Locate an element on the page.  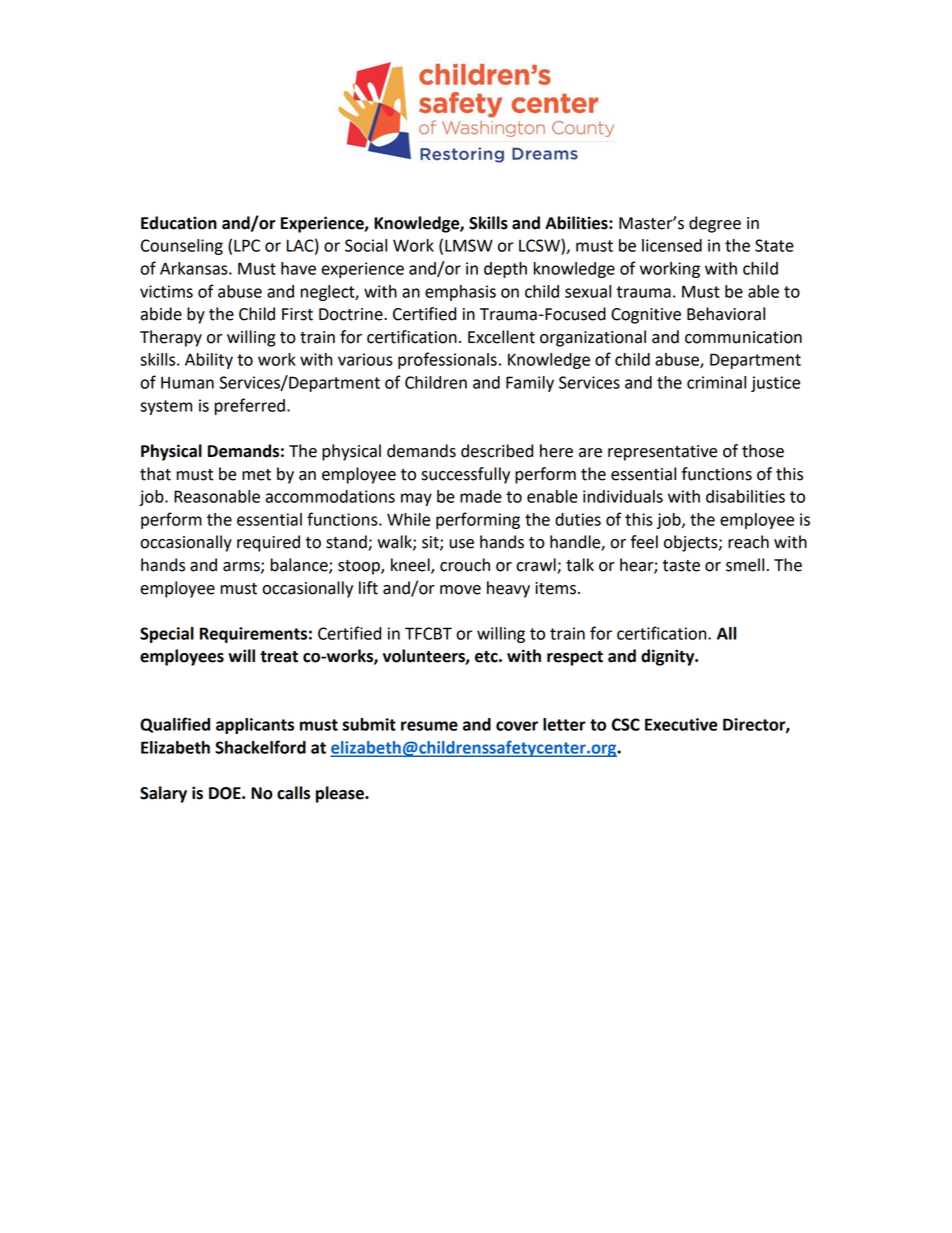
resume is located at coordinates (429, 726).
